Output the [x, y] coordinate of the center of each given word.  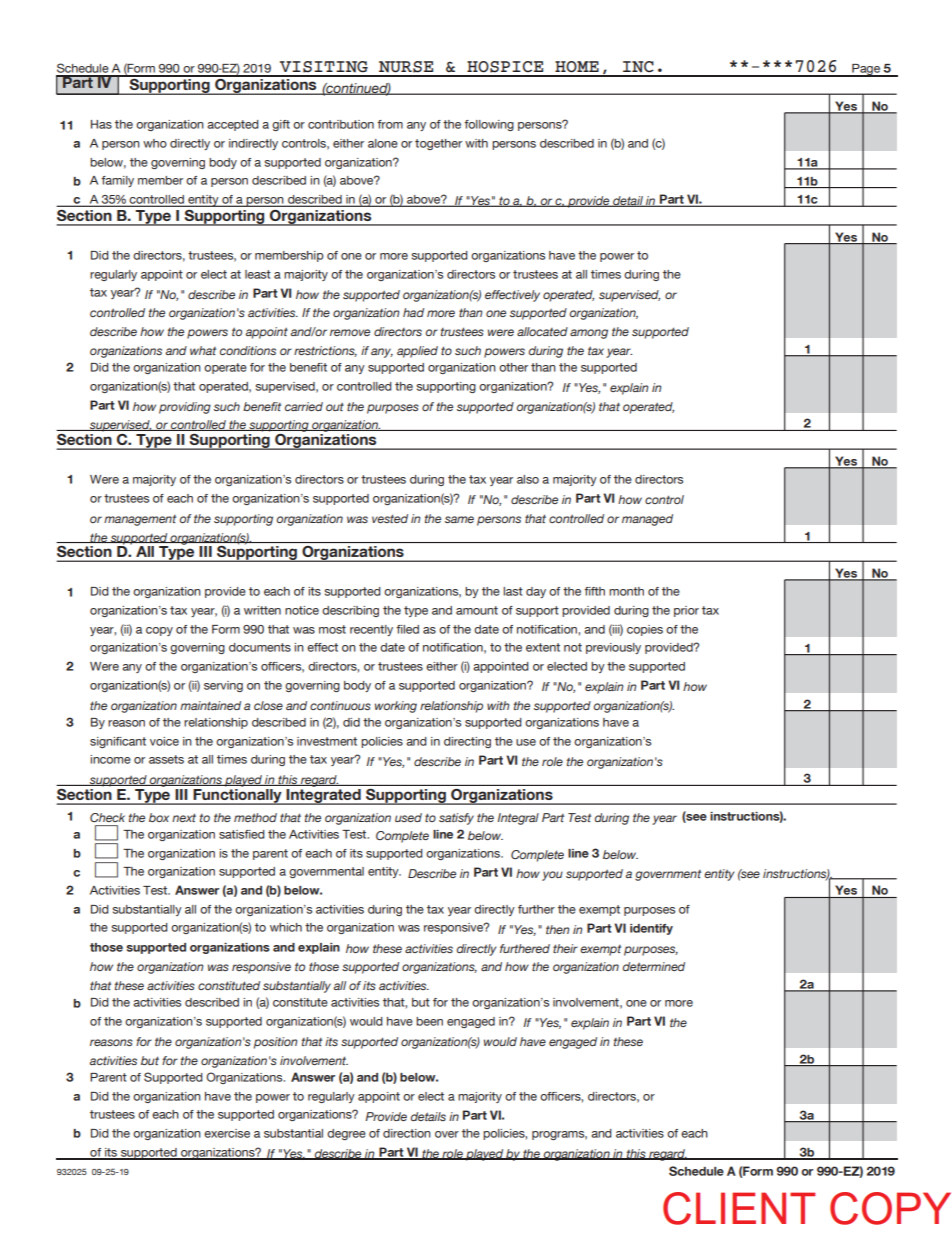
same [459, 519]
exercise [227, 1133]
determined [653, 966]
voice [164, 741]
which [286, 927]
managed [647, 520]
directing [467, 742]
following [489, 125]
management [140, 520]
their [565, 948]
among [589, 334]
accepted [233, 125]
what [203, 350]
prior [686, 611]
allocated [542, 331]
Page [866, 70]
